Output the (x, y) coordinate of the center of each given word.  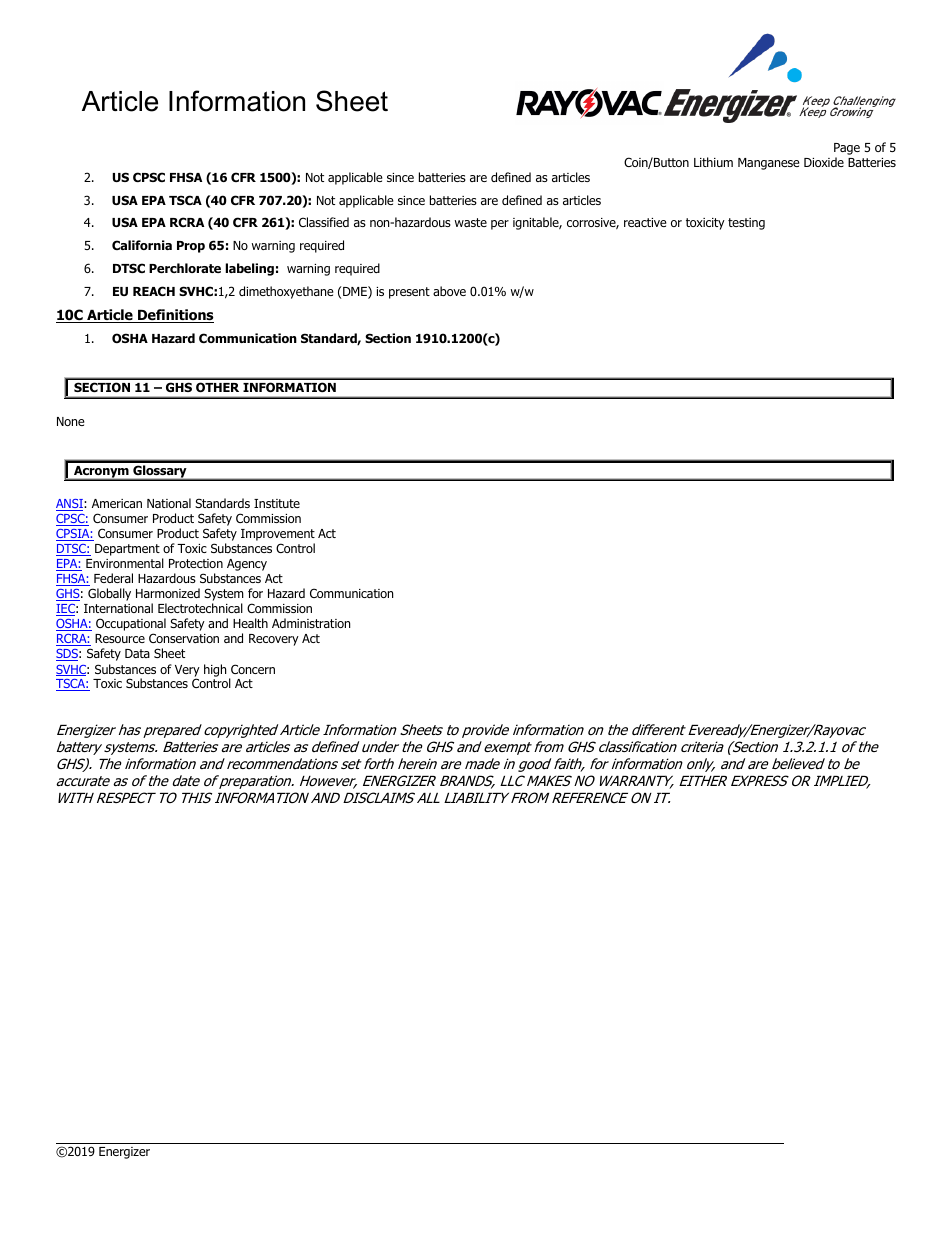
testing (746, 224)
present (409, 293)
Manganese (769, 164)
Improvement (278, 536)
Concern (253, 669)
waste (471, 222)
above (449, 291)
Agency (247, 565)
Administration (311, 623)
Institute (277, 503)
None (71, 421)
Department (127, 550)
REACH (154, 291)
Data (137, 653)
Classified (324, 222)
